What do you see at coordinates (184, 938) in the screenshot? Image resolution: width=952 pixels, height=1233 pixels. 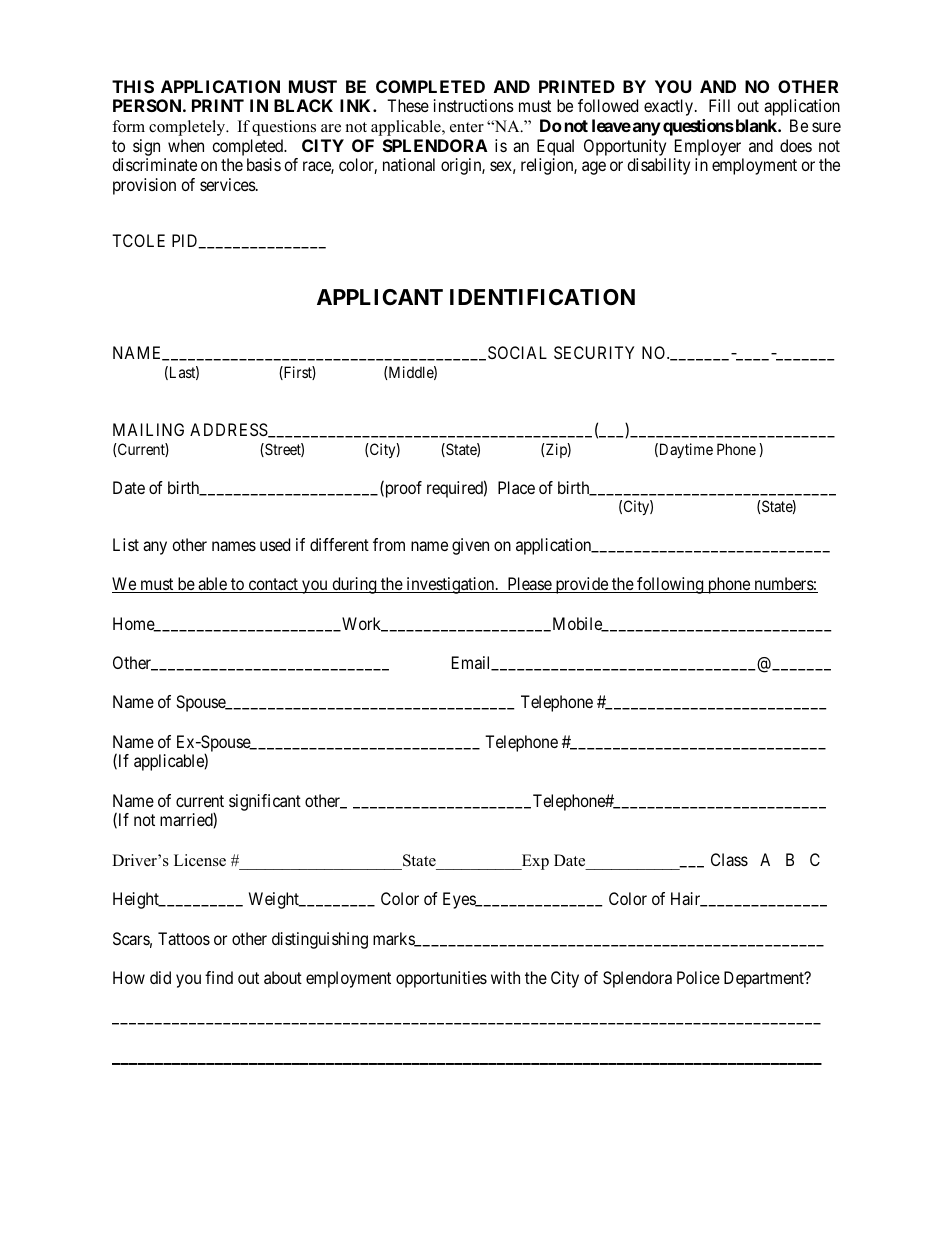 I see `Tattoos` at bounding box center [184, 938].
